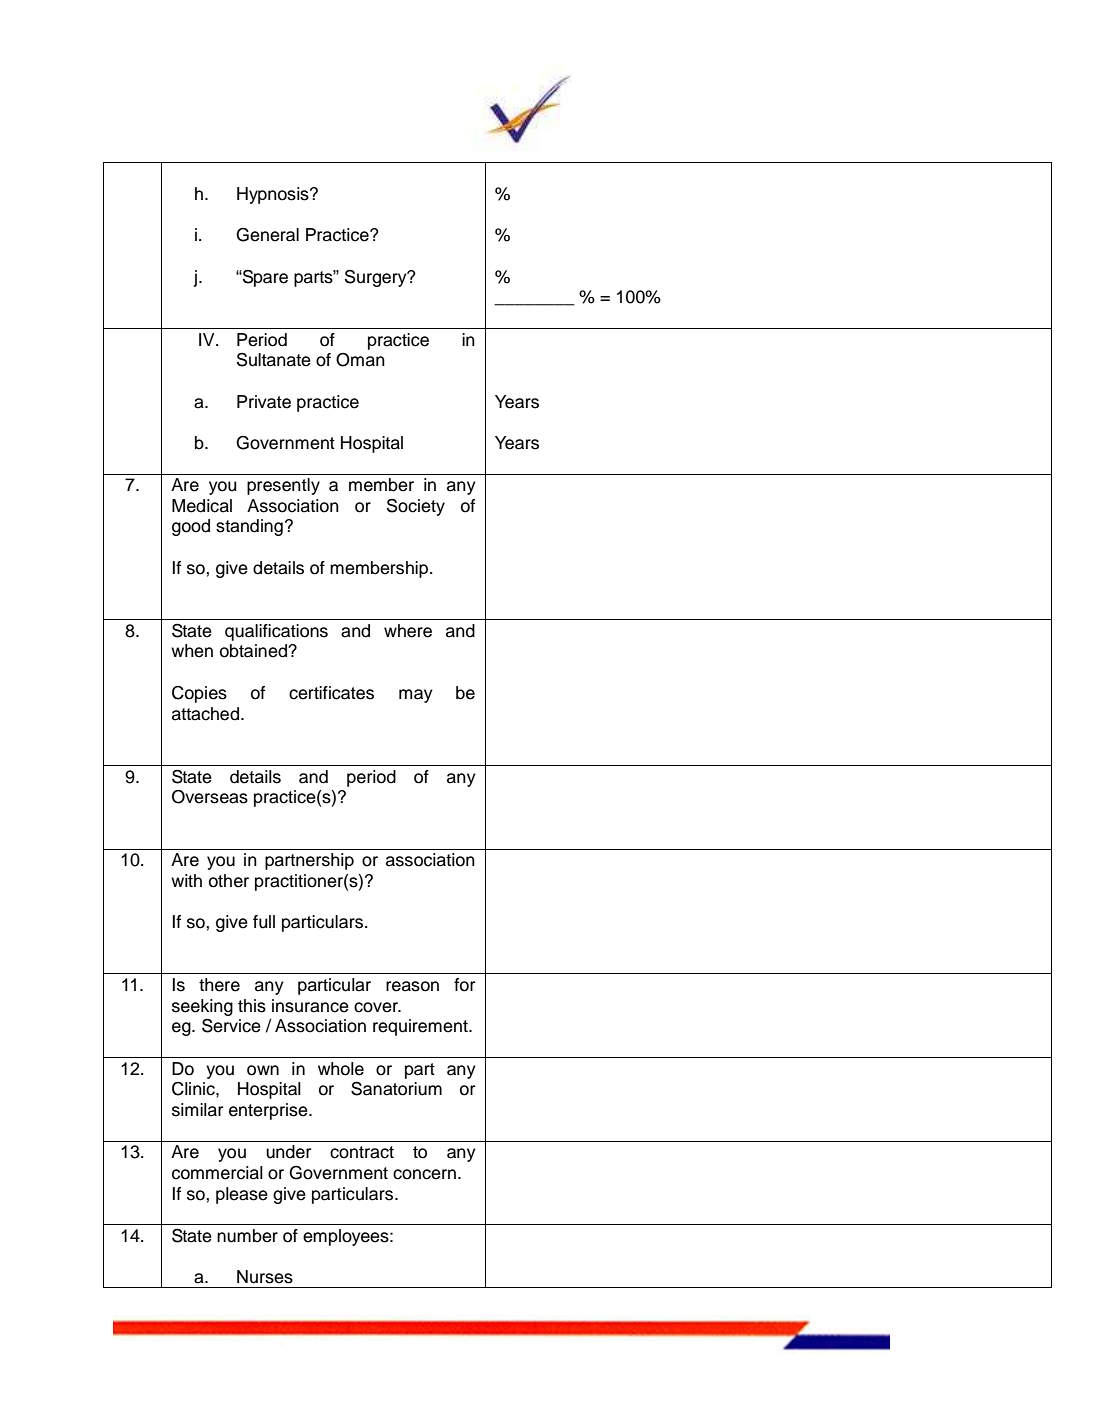 The height and width of the image is (1424, 1100). Describe the element at coordinates (377, 278) in the image. I see `Surgery` at that location.
